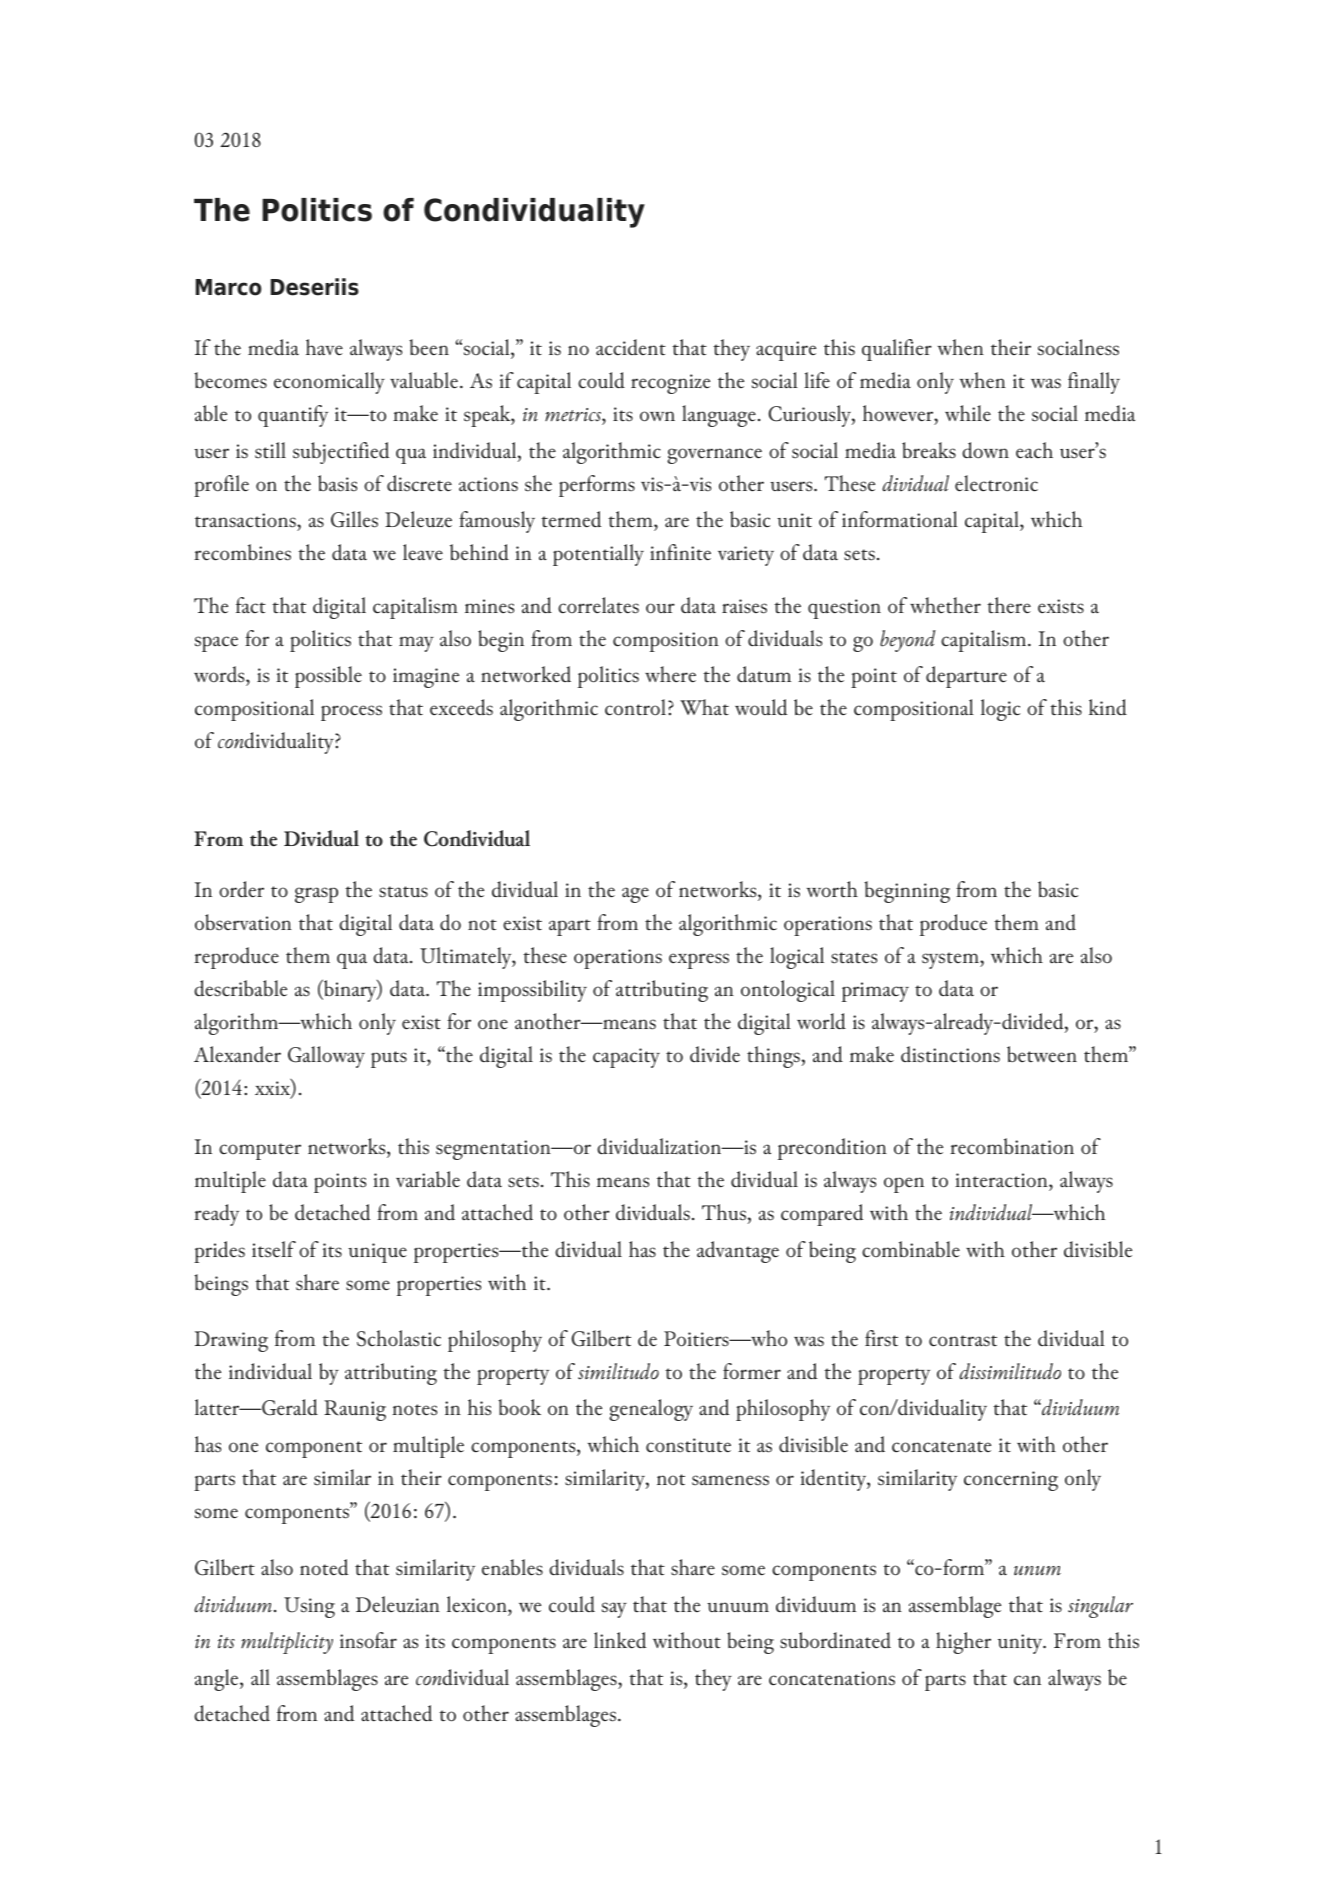 This screenshot has width=1343, height=1899. I want to click on itself, so click(274, 1249).
